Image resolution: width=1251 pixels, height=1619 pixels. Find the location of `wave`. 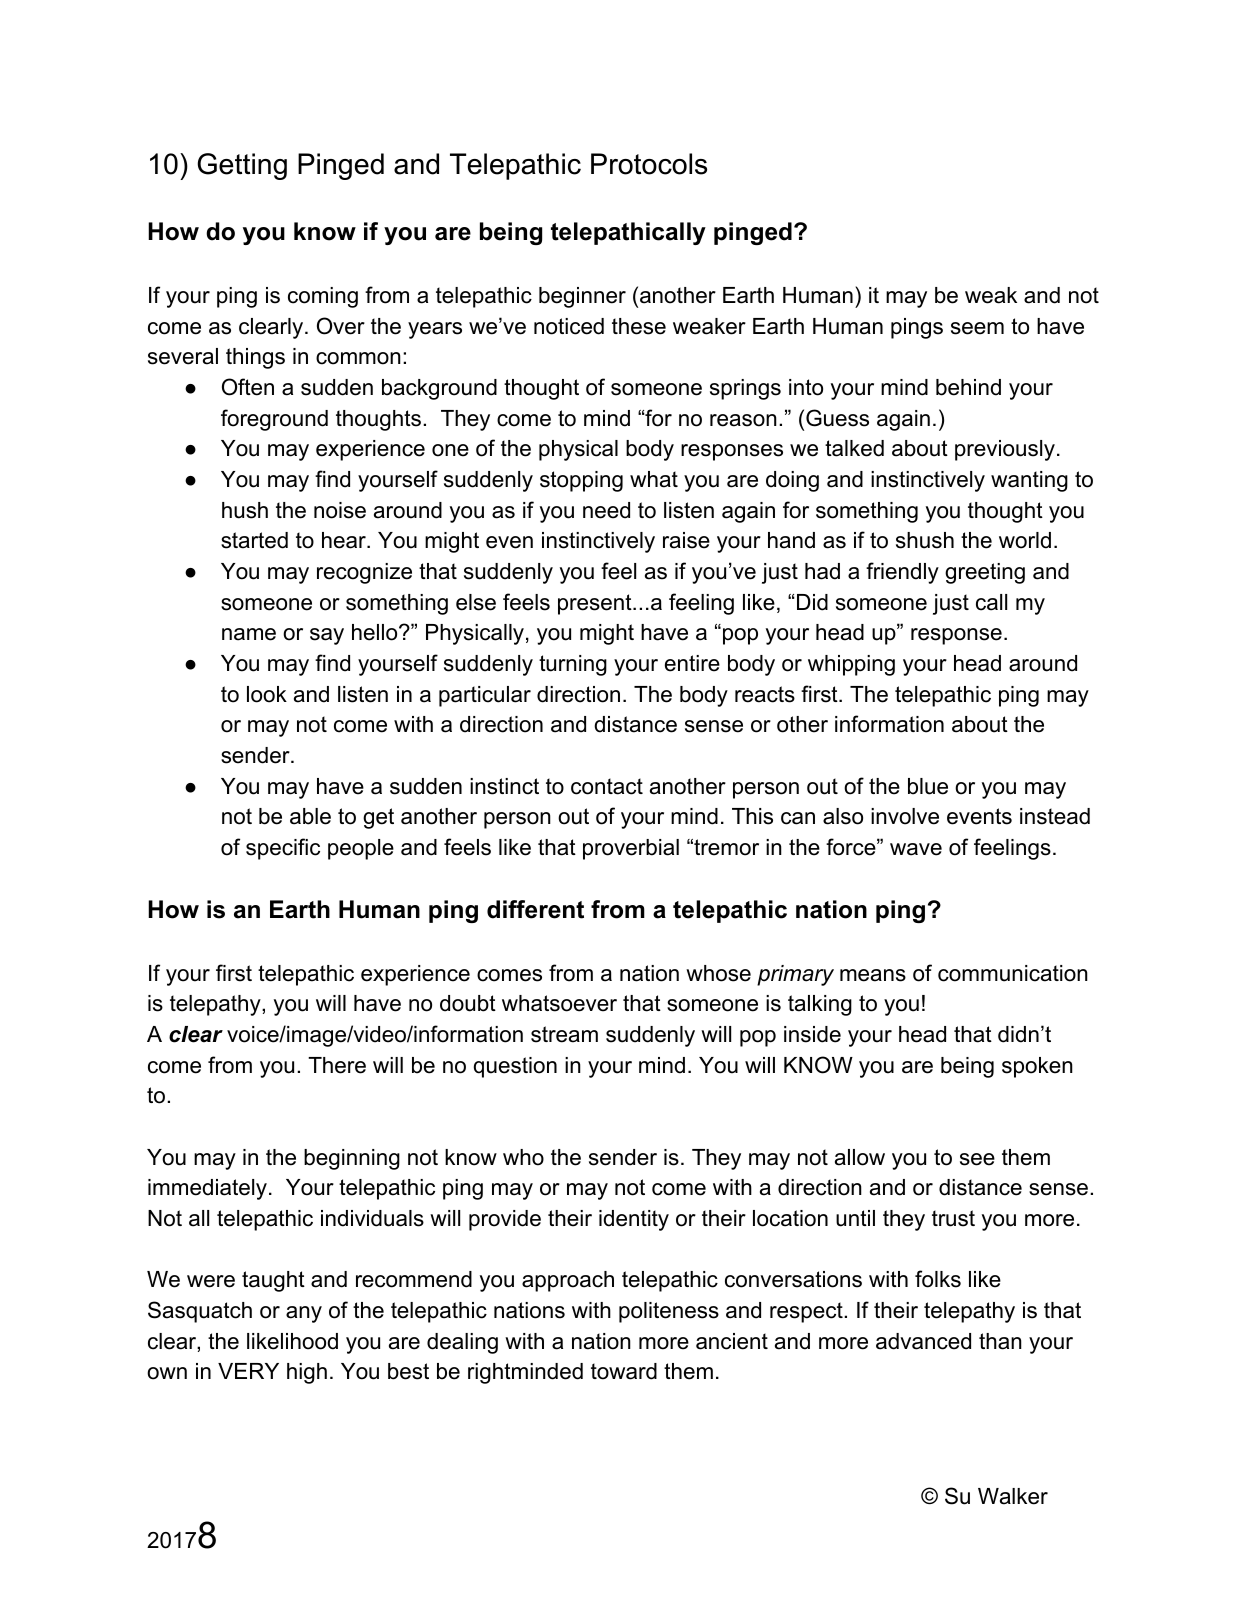

wave is located at coordinates (916, 849).
